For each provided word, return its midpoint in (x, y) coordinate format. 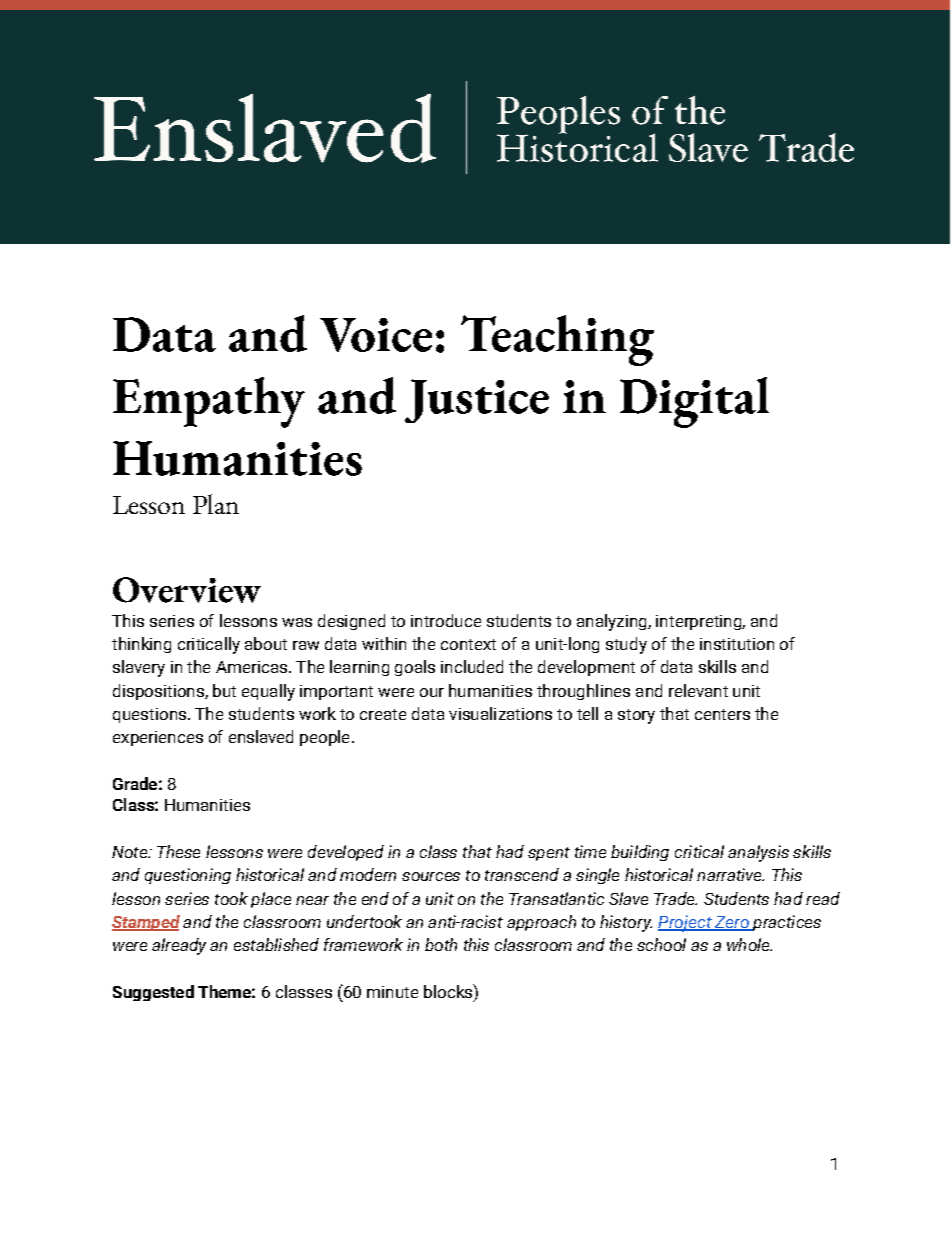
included (472, 666)
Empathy (209, 402)
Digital (694, 402)
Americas (253, 667)
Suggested (153, 993)
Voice (376, 335)
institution (737, 644)
